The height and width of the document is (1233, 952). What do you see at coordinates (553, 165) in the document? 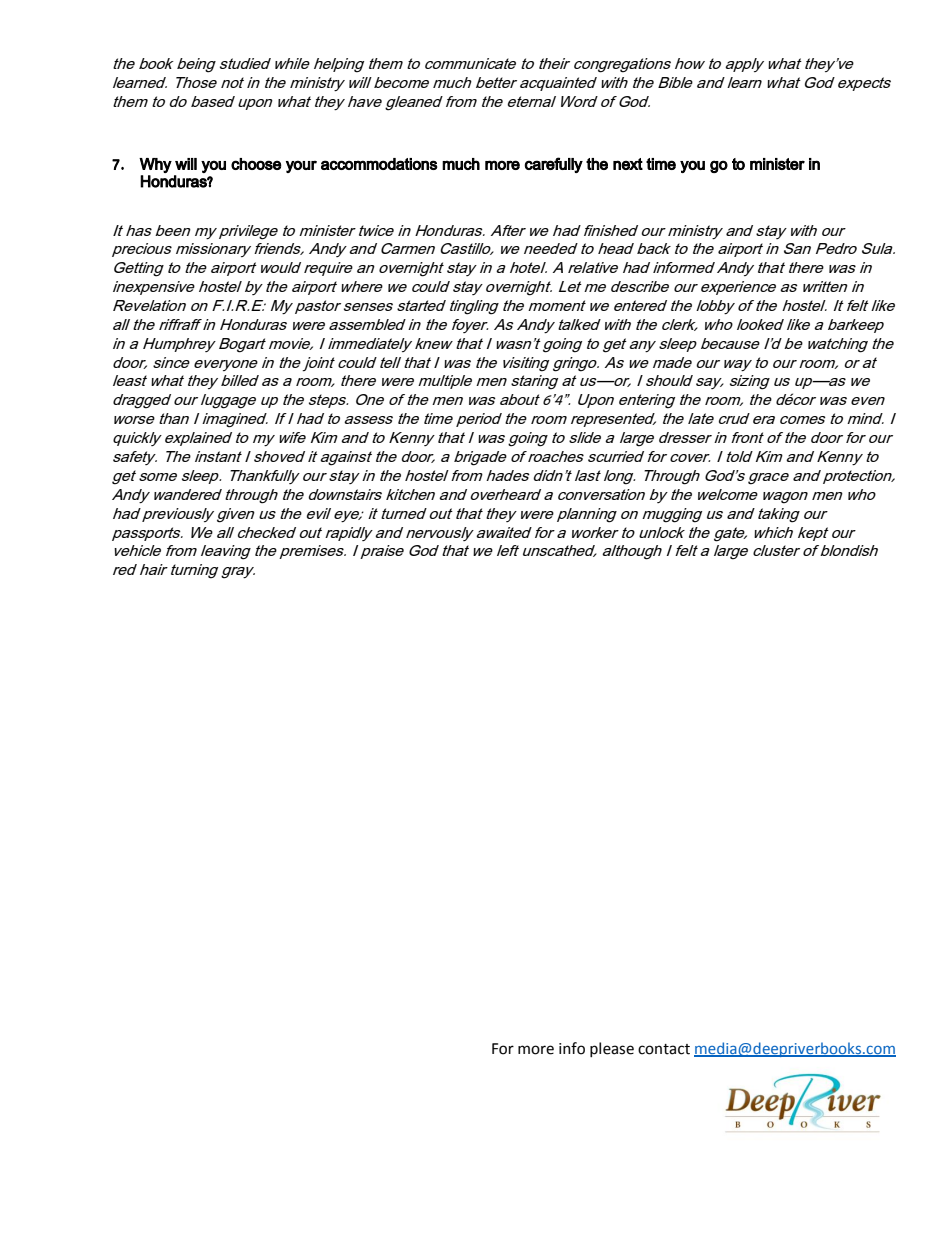
I see `carefully` at bounding box center [553, 165].
